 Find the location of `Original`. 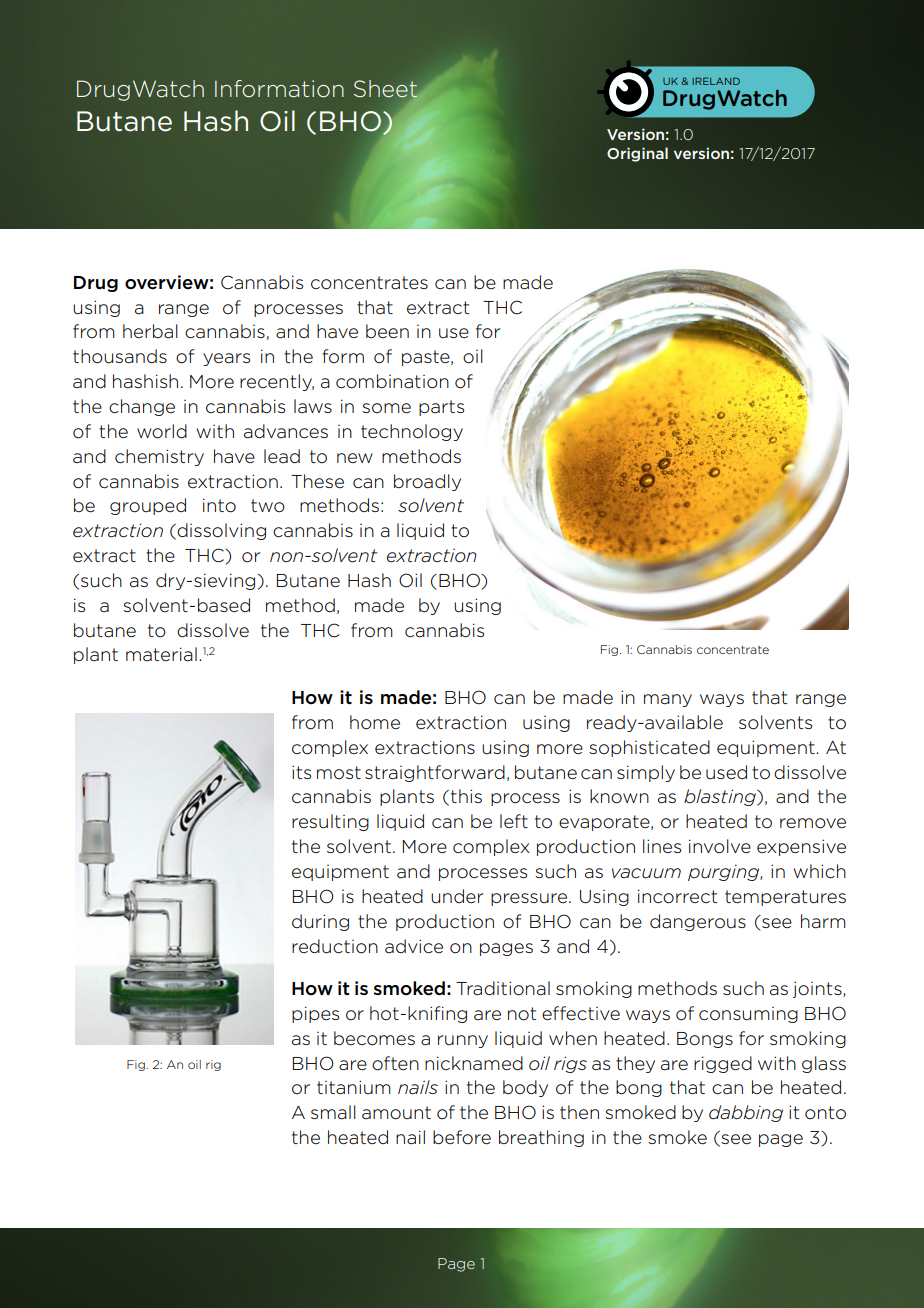

Original is located at coordinates (637, 154).
